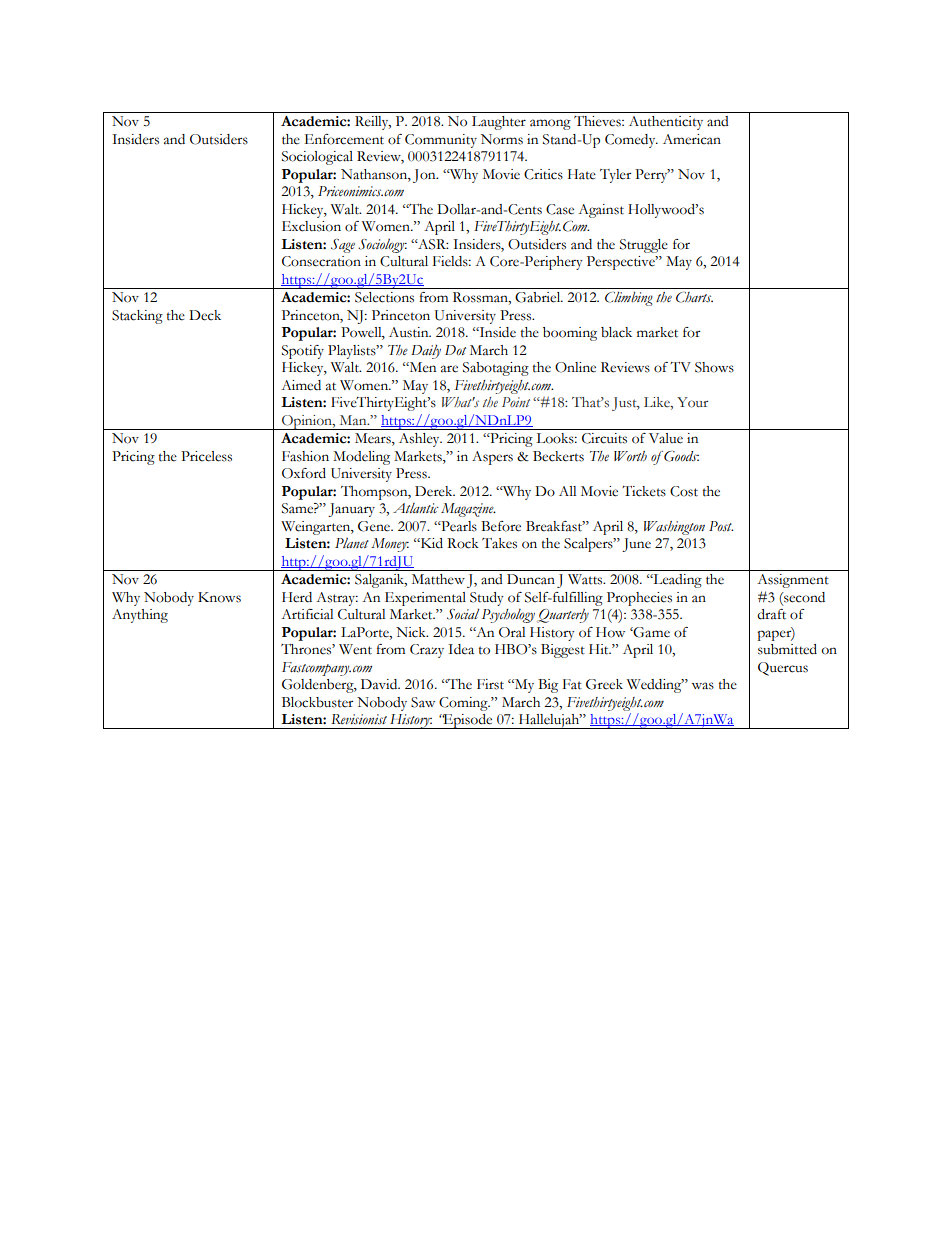 This screenshot has width=952, height=1233. Describe the element at coordinates (441, 141) in the screenshot. I see `Community` at that location.
